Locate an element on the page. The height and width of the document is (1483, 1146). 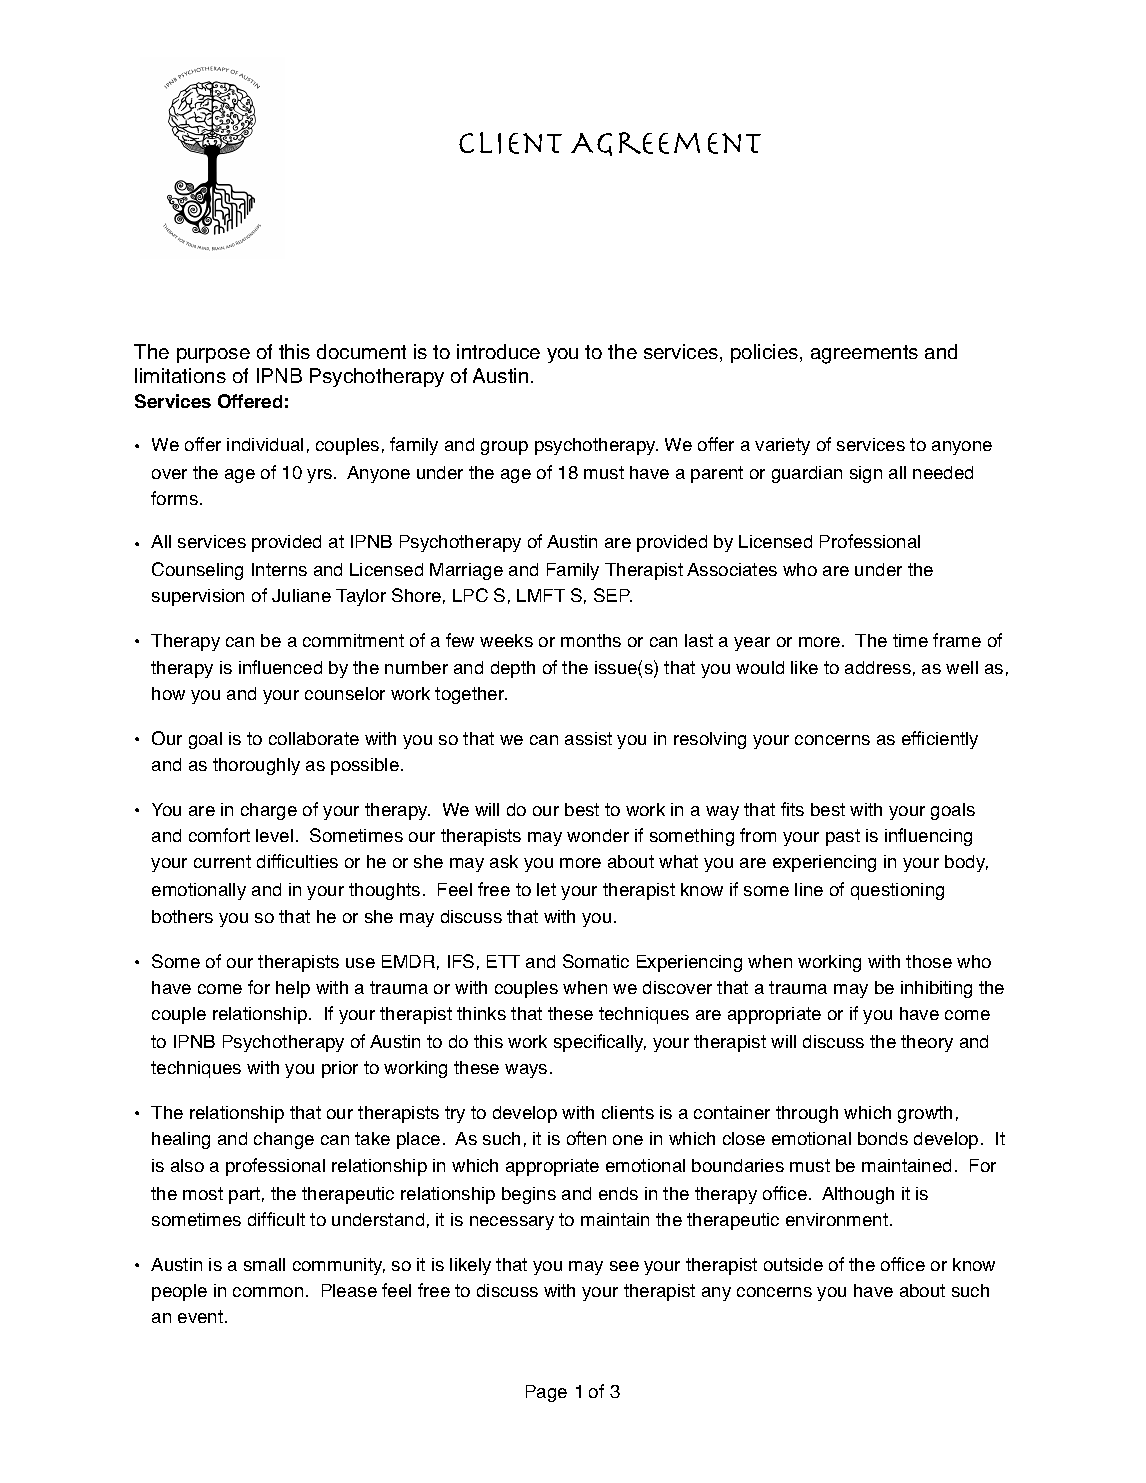
current is located at coordinates (222, 861).
